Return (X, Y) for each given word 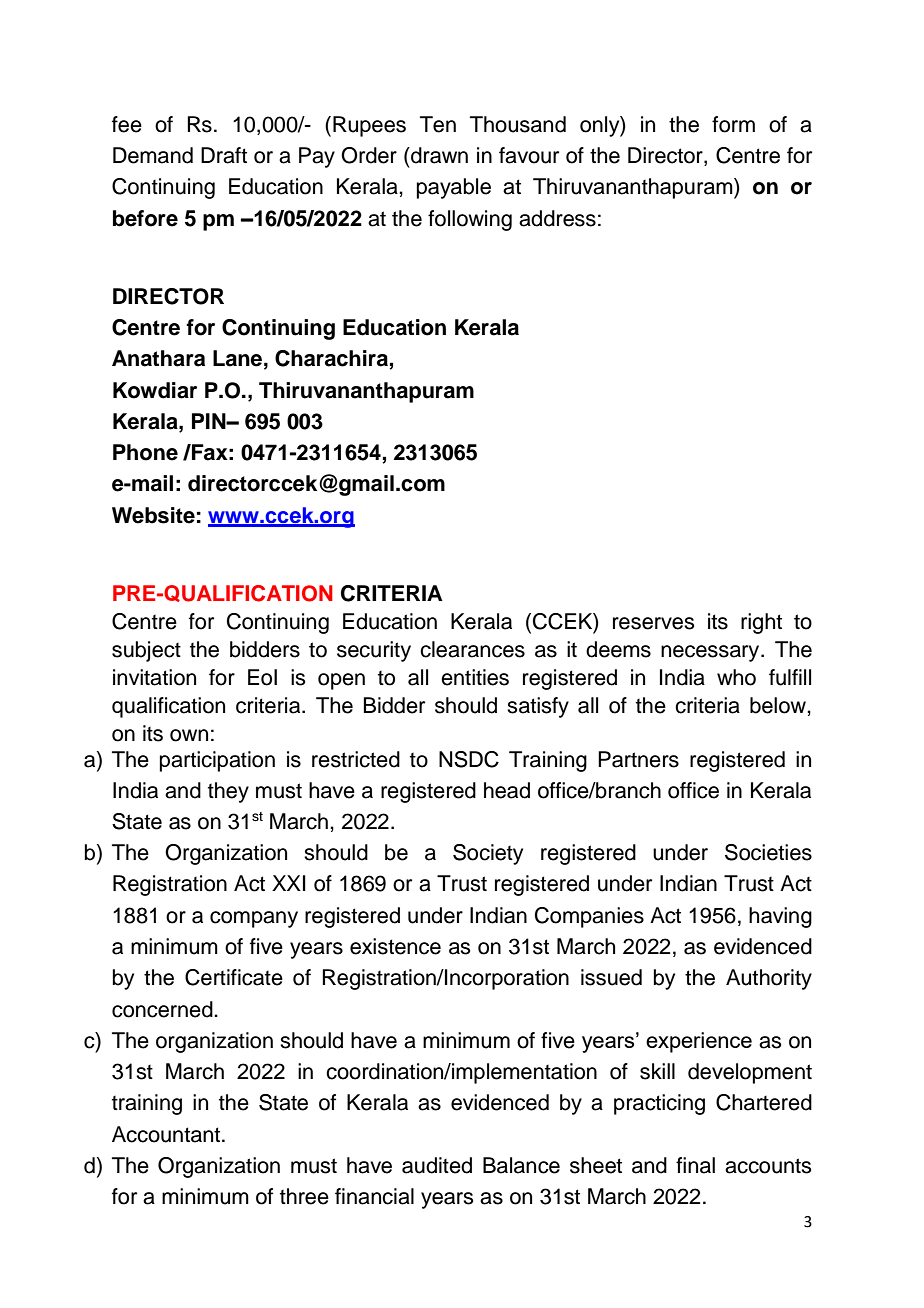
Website (153, 515)
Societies (768, 852)
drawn (438, 155)
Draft (224, 155)
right (761, 623)
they (228, 792)
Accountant (167, 1134)
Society (488, 854)
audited (437, 1165)
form (733, 124)
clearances (472, 649)
